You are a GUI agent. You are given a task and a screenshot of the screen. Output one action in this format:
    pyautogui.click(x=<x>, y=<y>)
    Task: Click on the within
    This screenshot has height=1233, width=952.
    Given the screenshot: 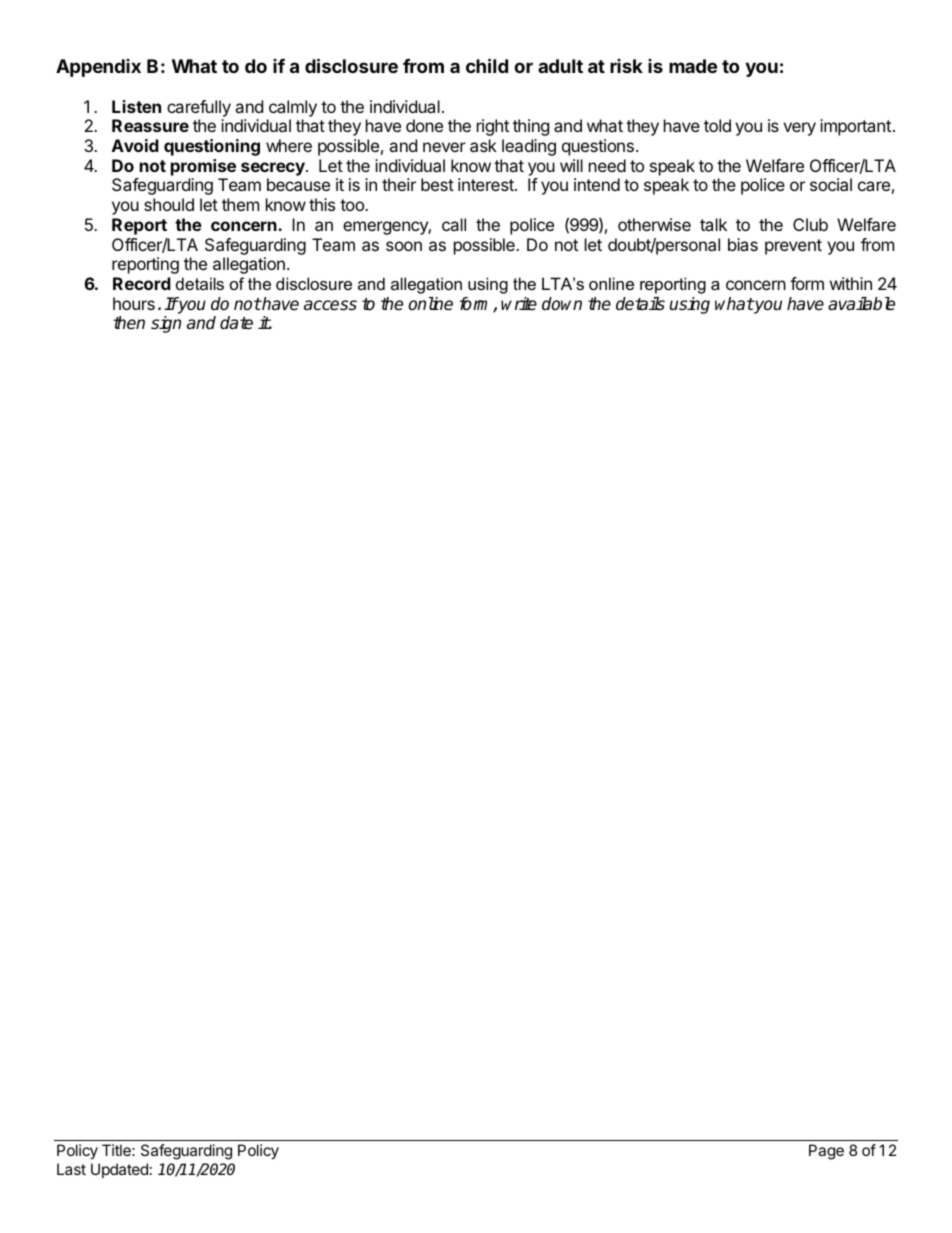 What is the action you would take?
    pyautogui.click(x=851, y=283)
